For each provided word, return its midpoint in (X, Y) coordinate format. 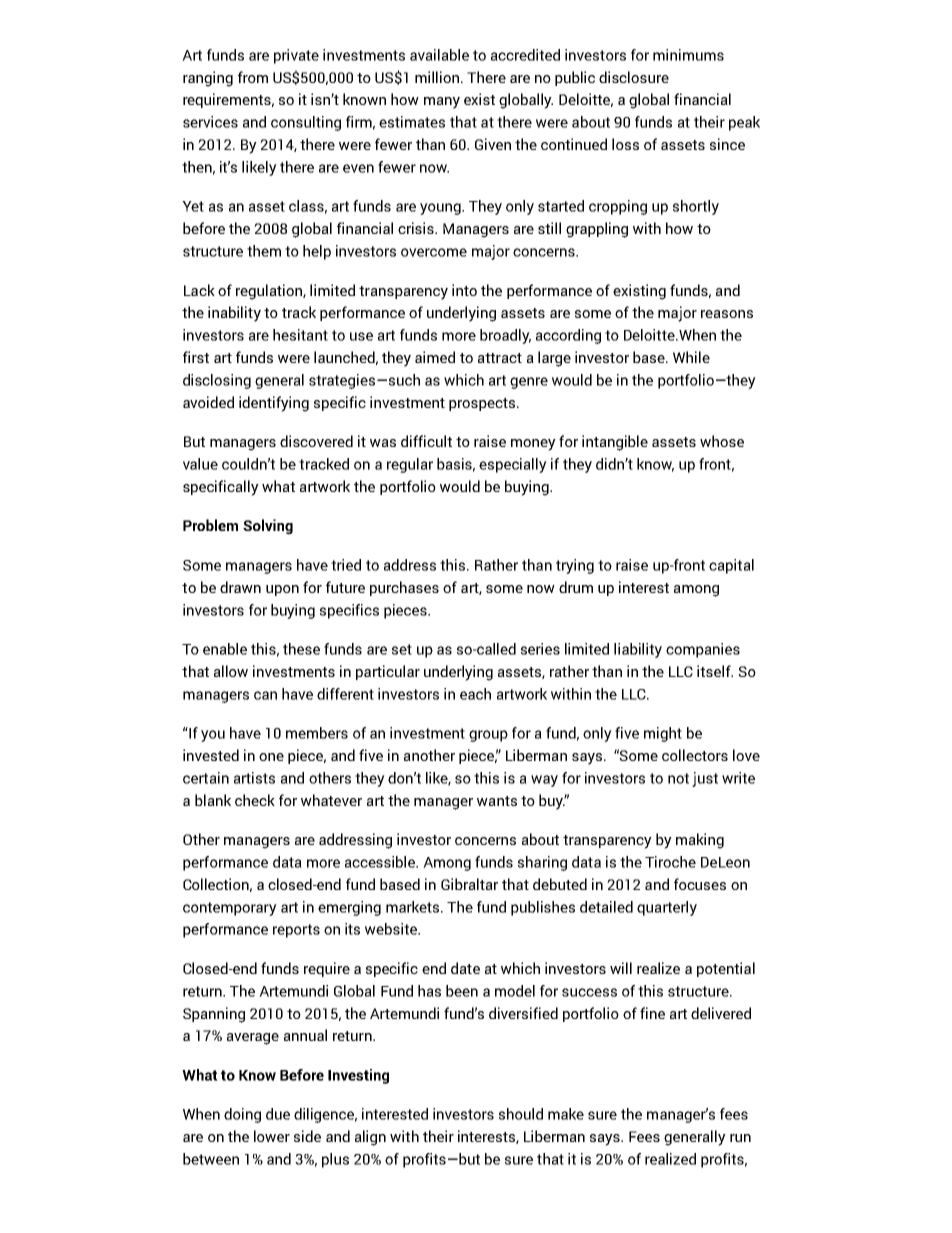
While (691, 357)
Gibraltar (469, 884)
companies (703, 650)
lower (272, 1136)
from (253, 77)
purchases (404, 588)
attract (500, 358)
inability (234, 314)
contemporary (230, 909)
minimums (688, 55)
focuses (700, 884)
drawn (240, 587)
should (521, 1114)
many (442, 103)
